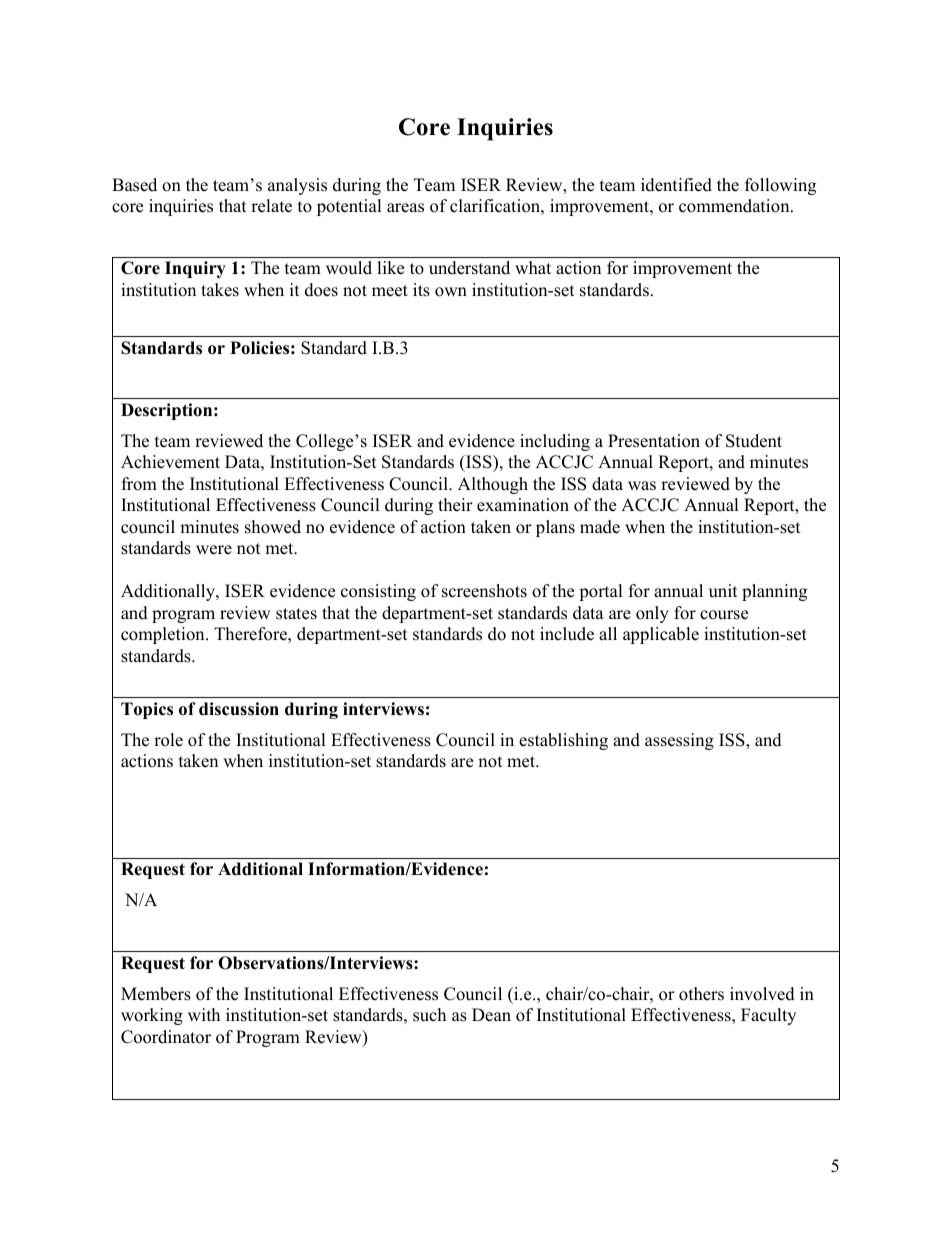  What do you see at coordinates (164, 635) in the image?
I see `completion` at bounding box center [164, 635].
